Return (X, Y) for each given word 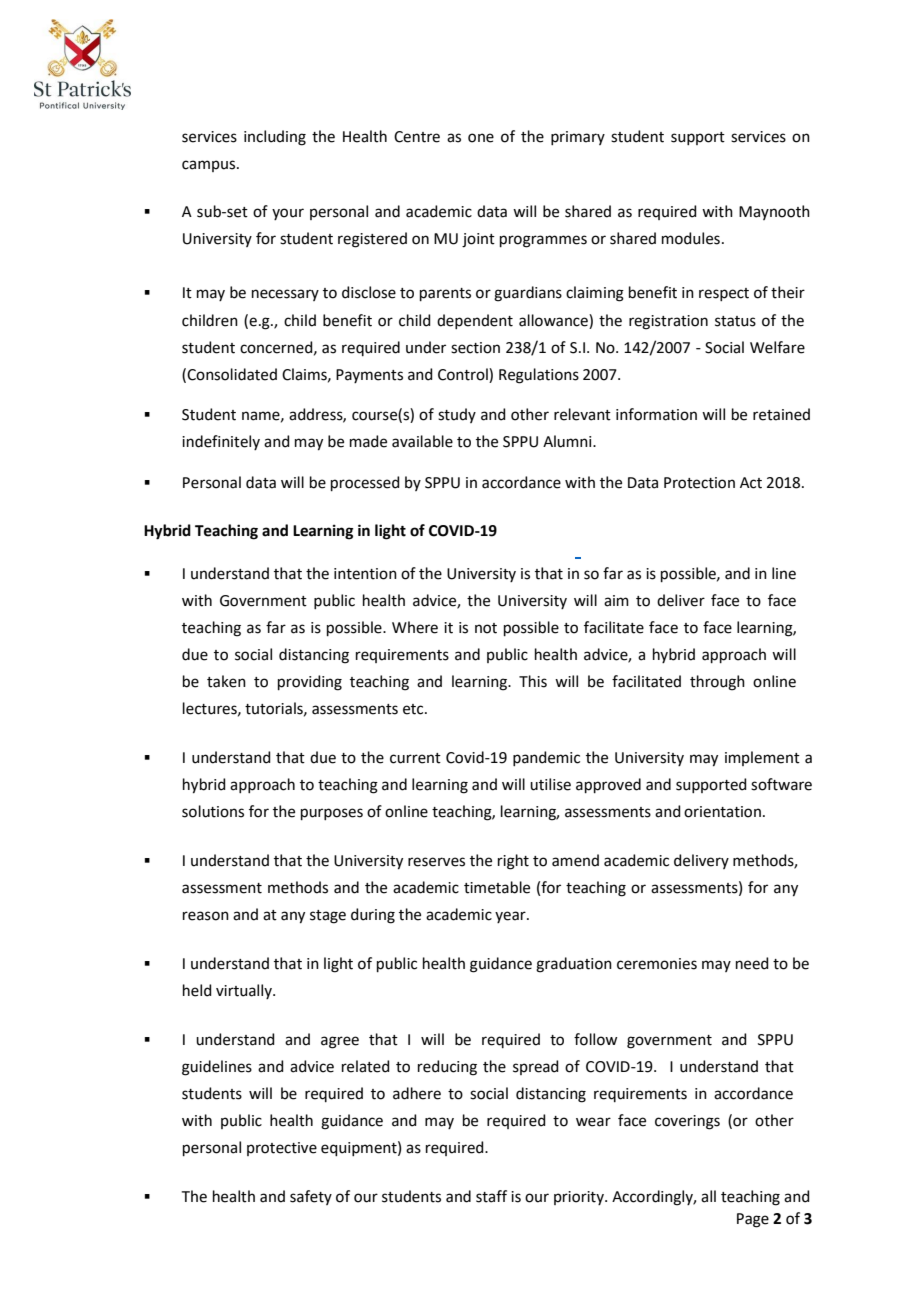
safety (311, 1197)
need (752, 963)
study (457, 415)
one (481, 138)
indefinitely (221, 442)
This (533, 681)
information (656, 414)
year (511, 917)
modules (691, 238)
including (275, 138)
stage (328, 917)
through (717, 683)
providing (310, 683)
